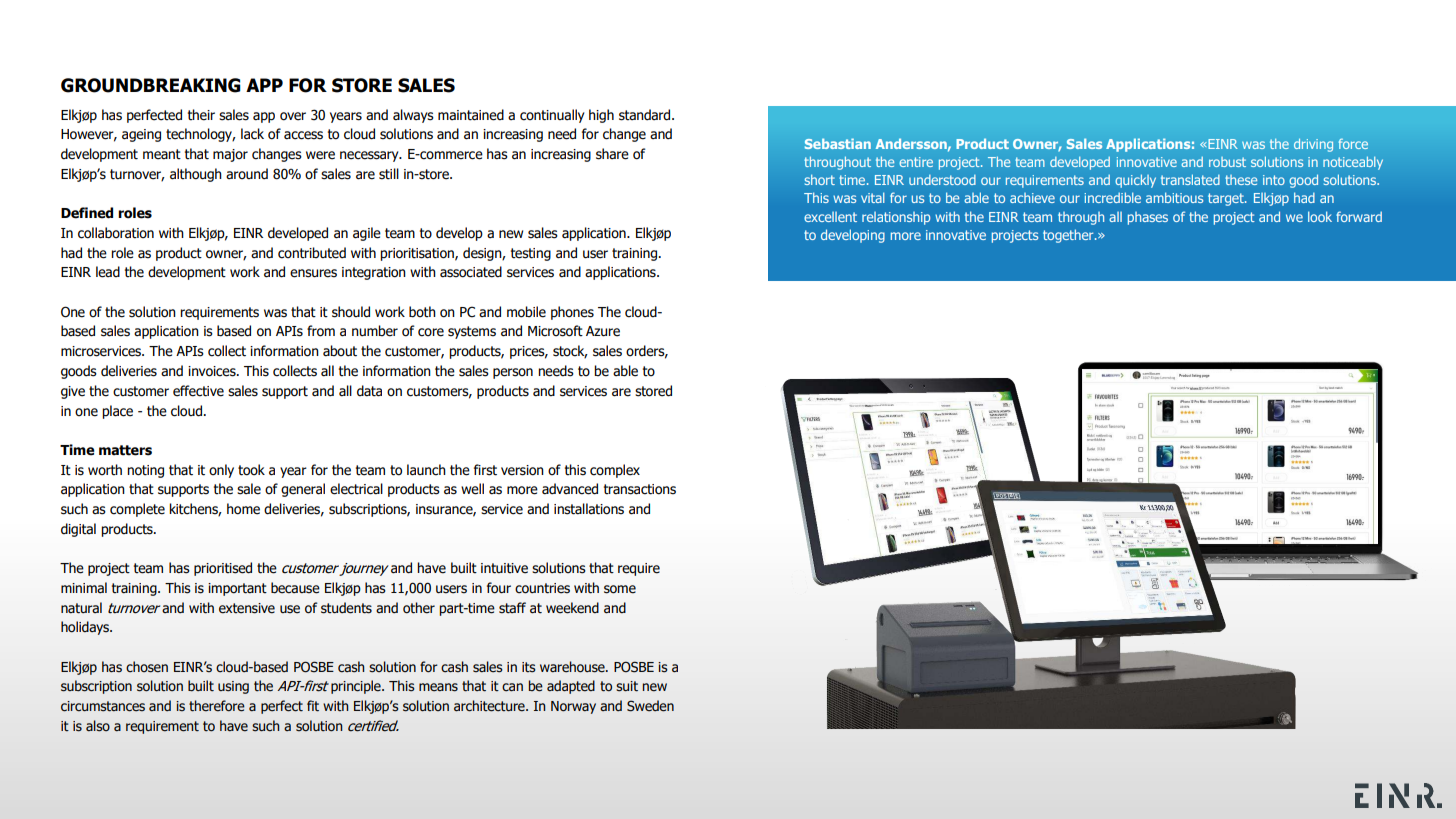 This screenshot has height=819, width=1456. Describe the element at coordinates (640, 489) in the screenshot. I see `transactions` at that location.
